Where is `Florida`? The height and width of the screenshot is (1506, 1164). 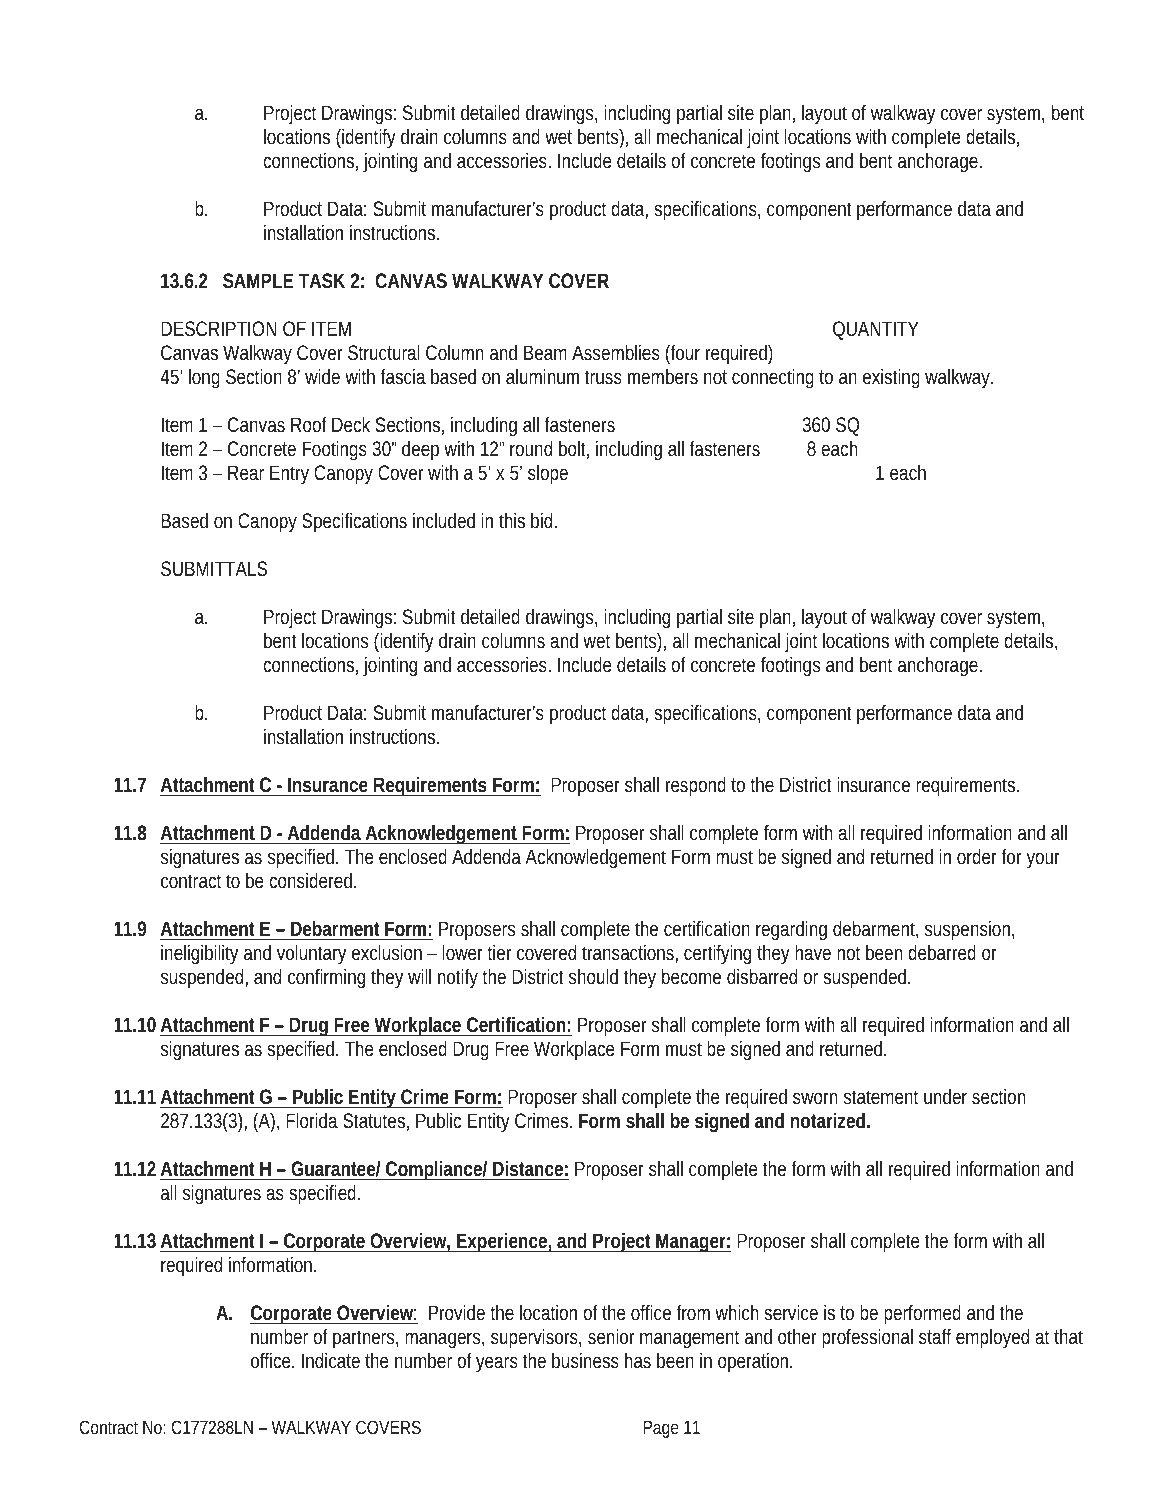
Florida is located at coordinates (312, 1120).
